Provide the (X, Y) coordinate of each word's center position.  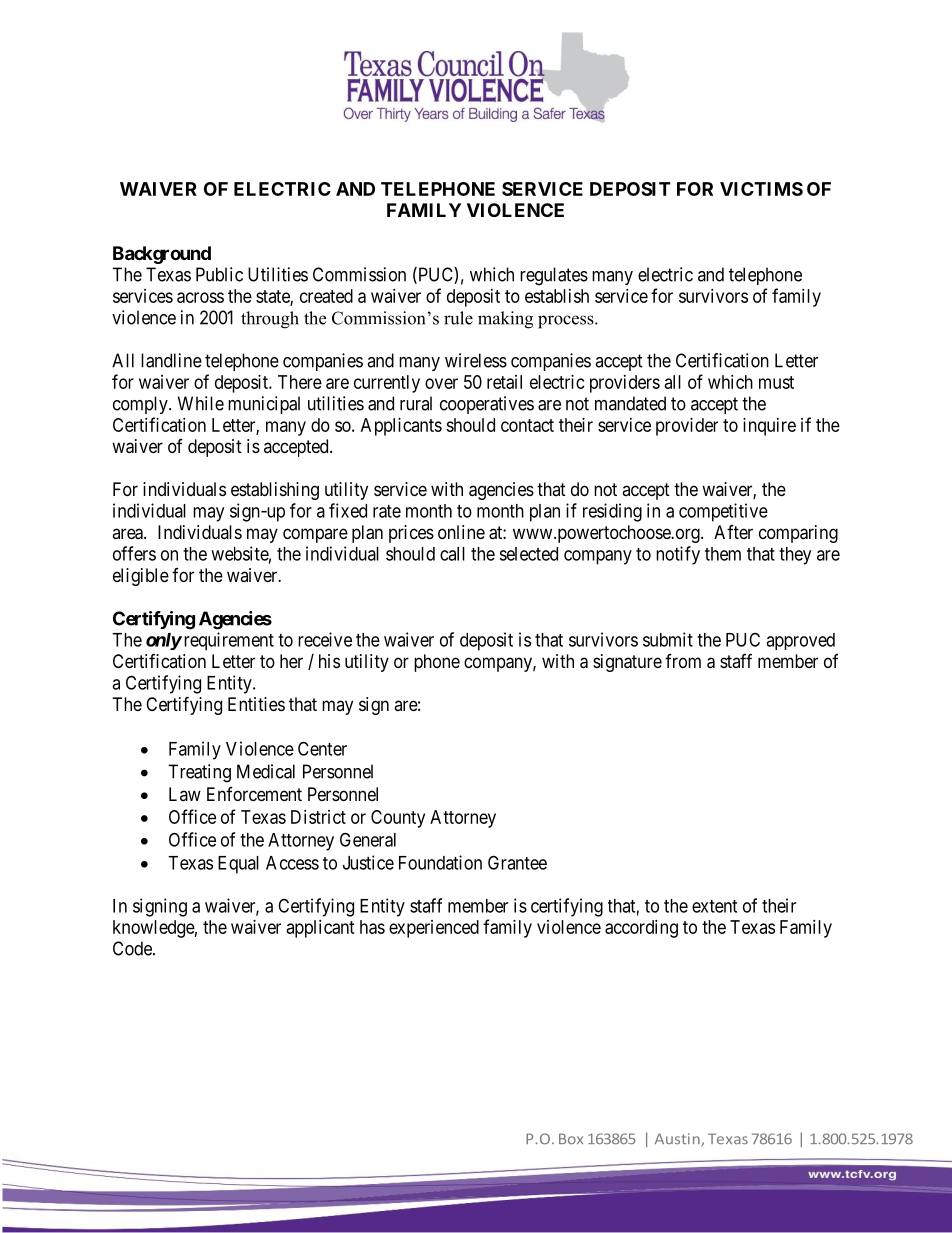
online (461, 532)
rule (458, 318)
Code (133, 948)
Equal (238, 865)
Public (219, 274)
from (683, 661)
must (776, 382)
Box (571, 1139)
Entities (256, 704)
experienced (434, 929)
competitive (723, 512)
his (329, 661)
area (128, 534)
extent (714, 906)
